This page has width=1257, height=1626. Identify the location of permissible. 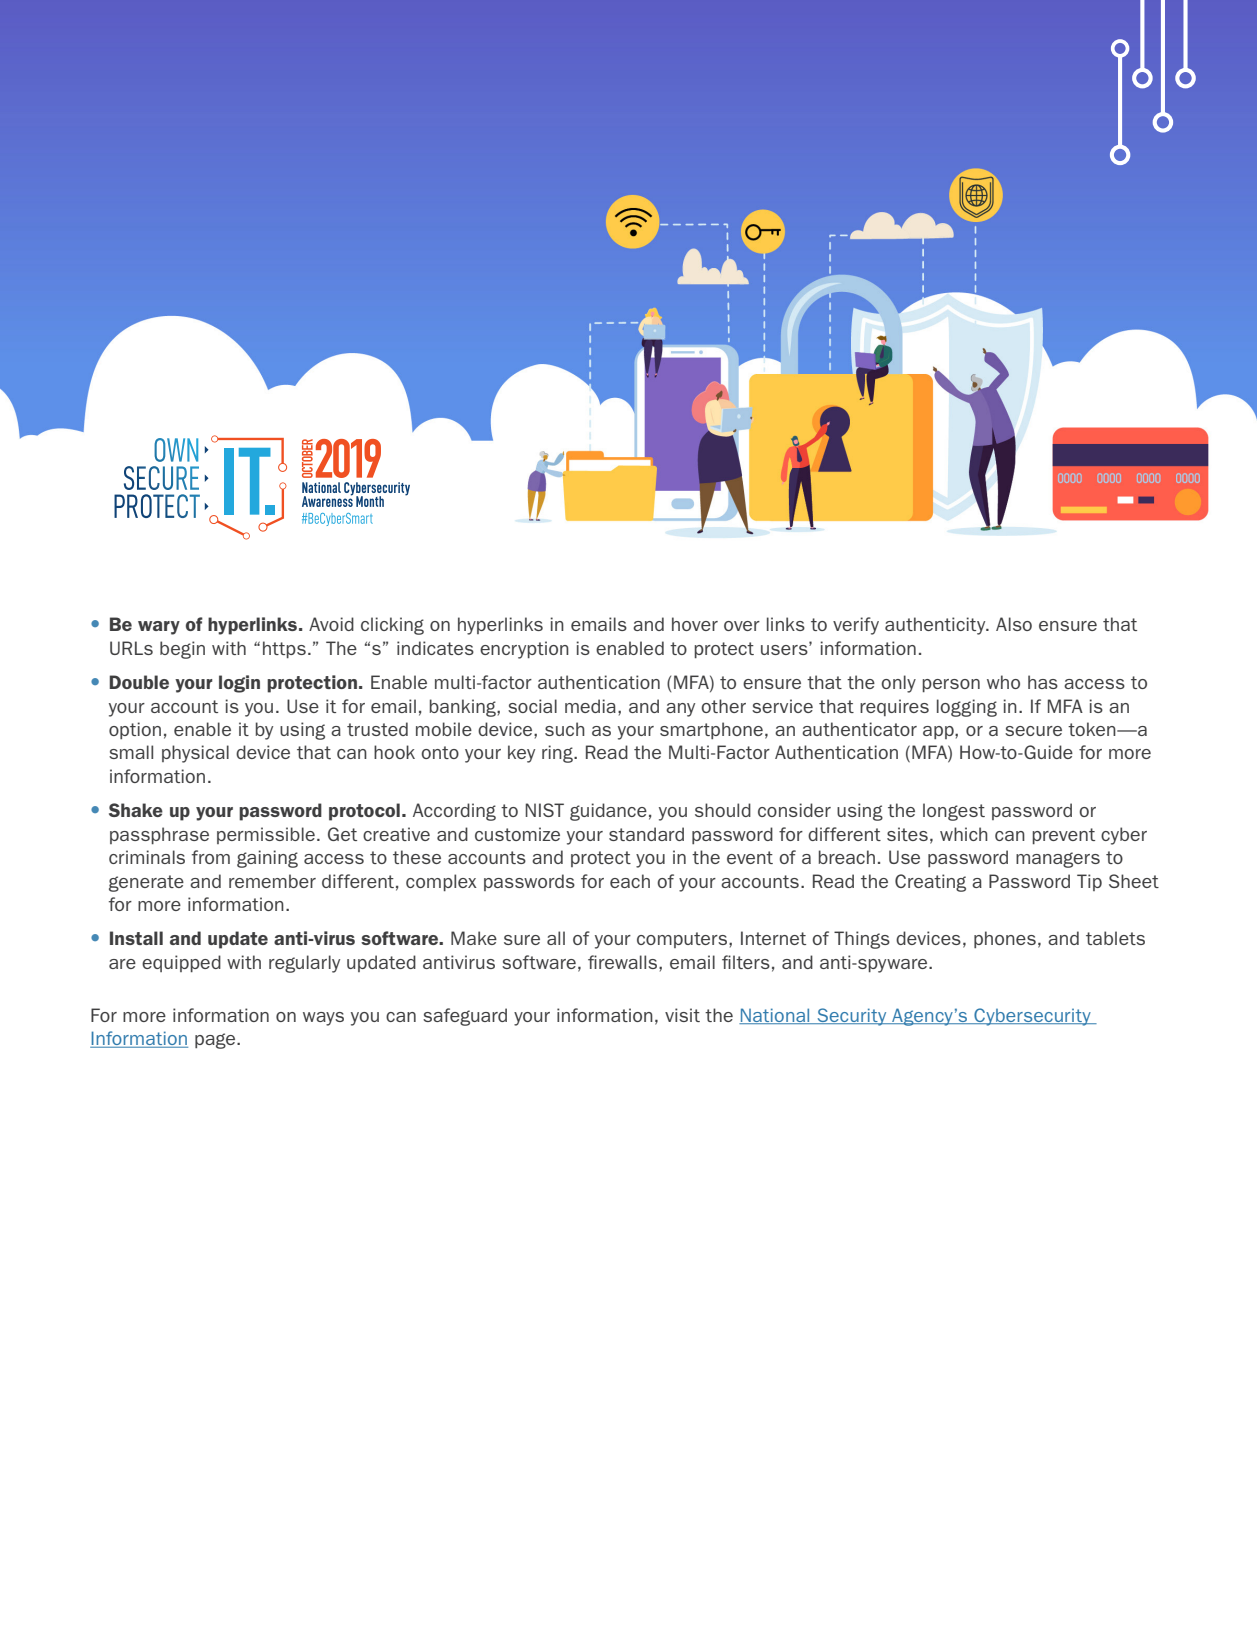
(266, 835).
